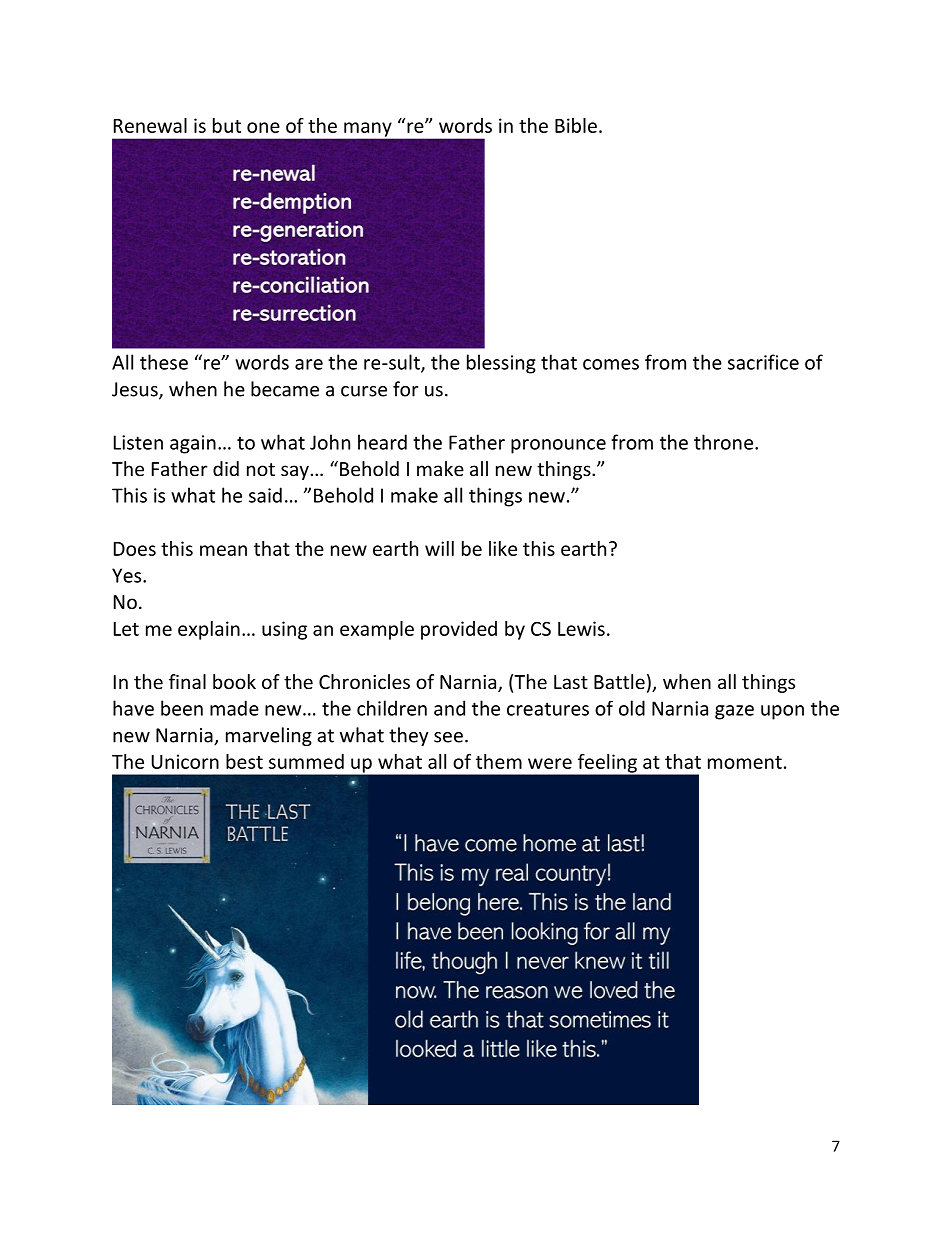  Describe the element at coordinates (745, 762) in the document. I see `moment` at that location.
